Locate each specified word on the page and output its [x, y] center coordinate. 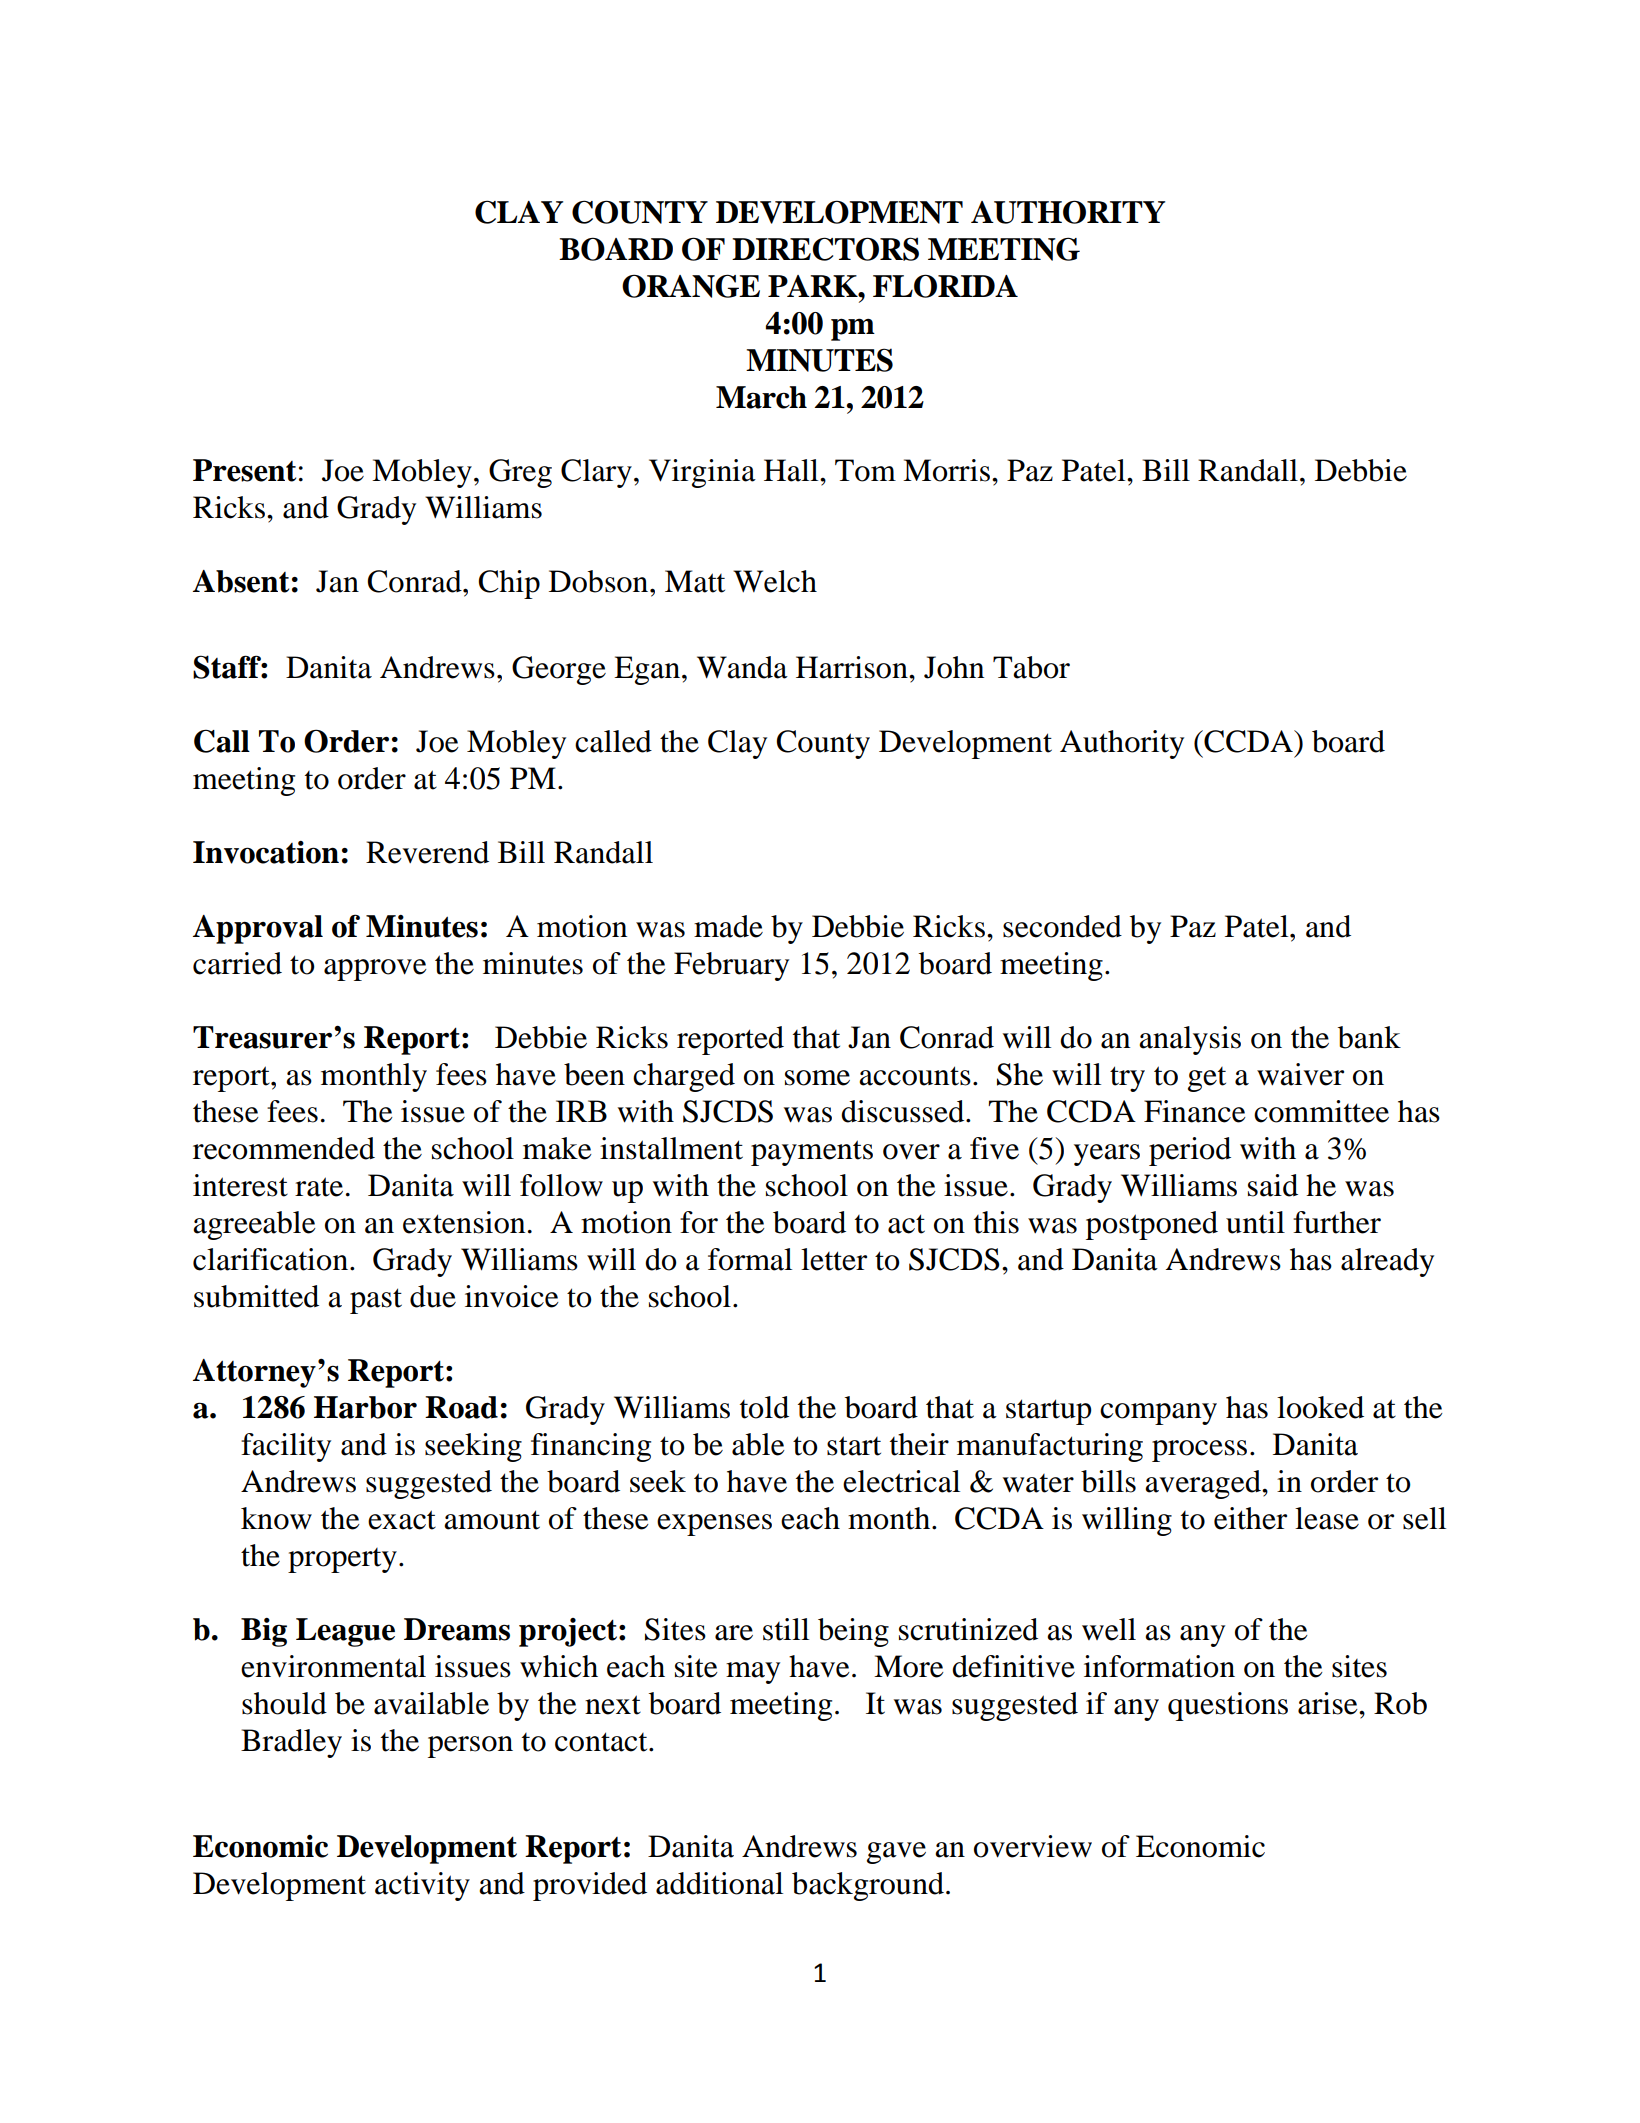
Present [244, 470]
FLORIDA [945, 286]
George [559, 670]
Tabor [1031, 667]
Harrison [853, 667]
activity [422, 1886]
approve [375, 970]
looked [1320, 1407]
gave [896, 1853]
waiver [1300, 1074]
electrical [901, 1481]
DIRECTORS [825, 249]
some [817, 1078]
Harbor [365, 1407]
